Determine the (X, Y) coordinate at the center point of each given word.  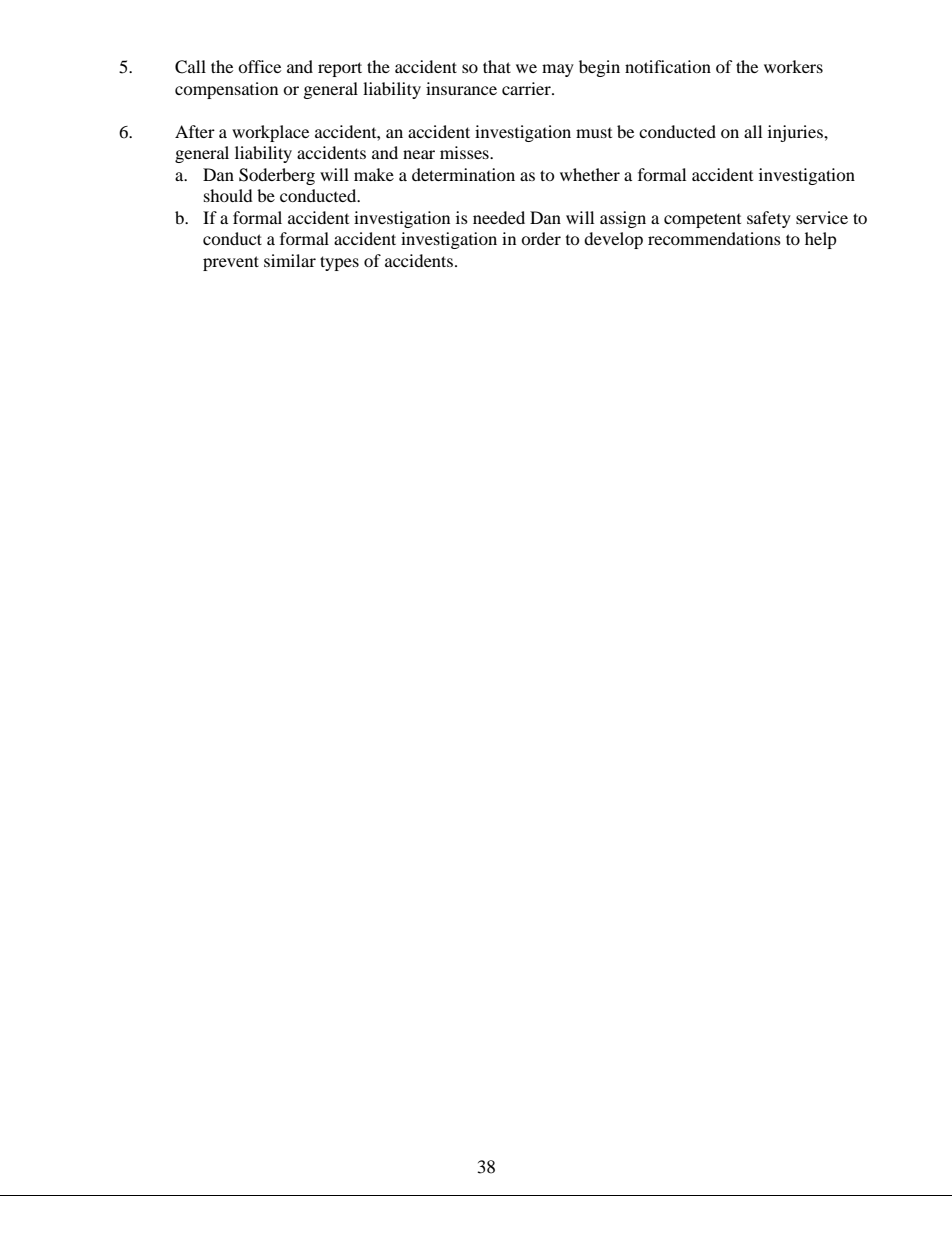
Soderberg (277, 176)
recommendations (714, 238)
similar (290, 260)
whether (590, 174)
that (497, 66)
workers (793, 66)
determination (463, 174)
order (541, 238)
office (259, 66)
